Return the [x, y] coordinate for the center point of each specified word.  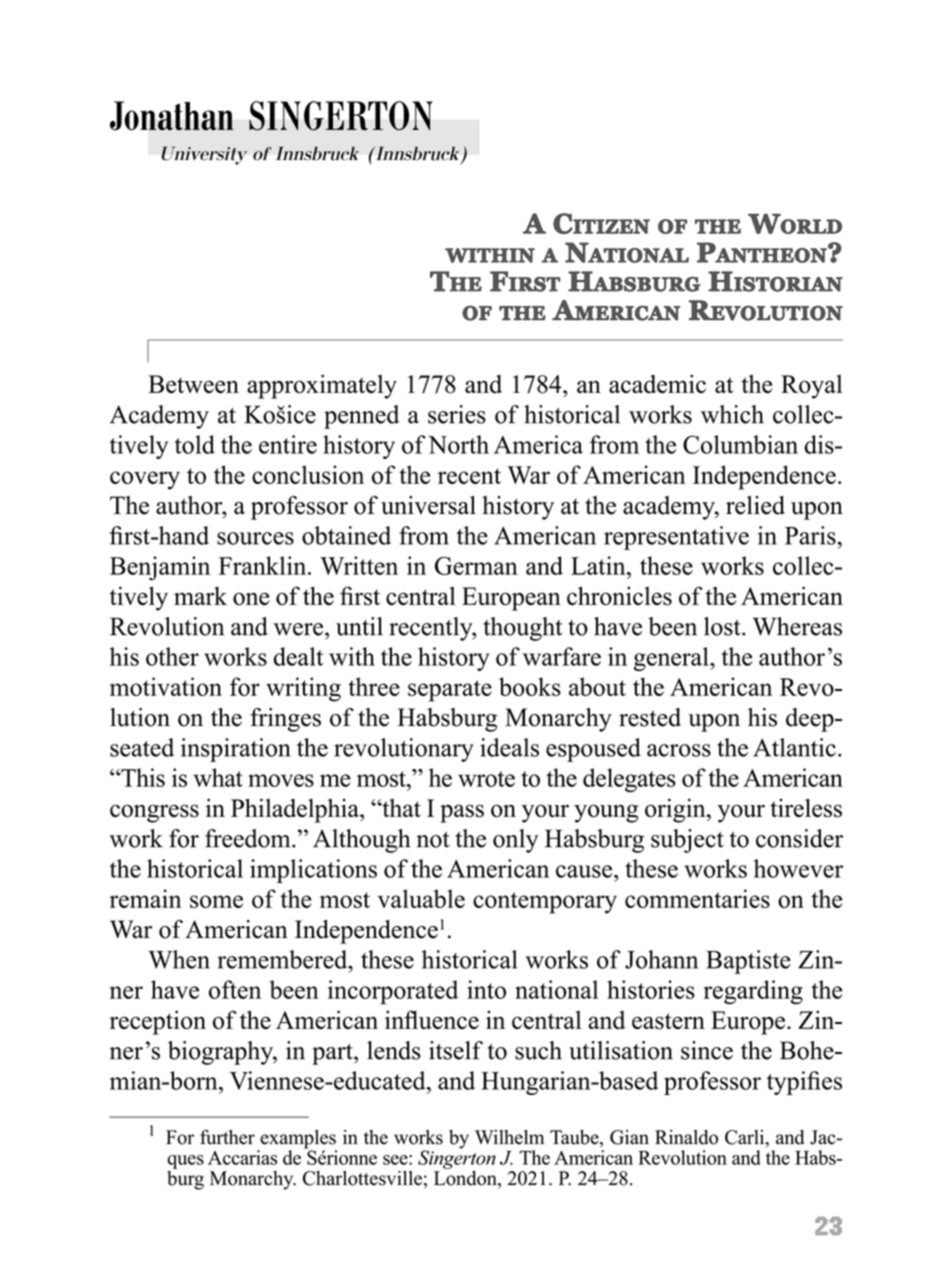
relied [755, 505]
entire [288, 444]
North [458, 444]
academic [657, 384]
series [457, 414]
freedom [249, 838]
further [227, 1137]
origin [676, 810]
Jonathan [172, 116]
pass [462, 813]
